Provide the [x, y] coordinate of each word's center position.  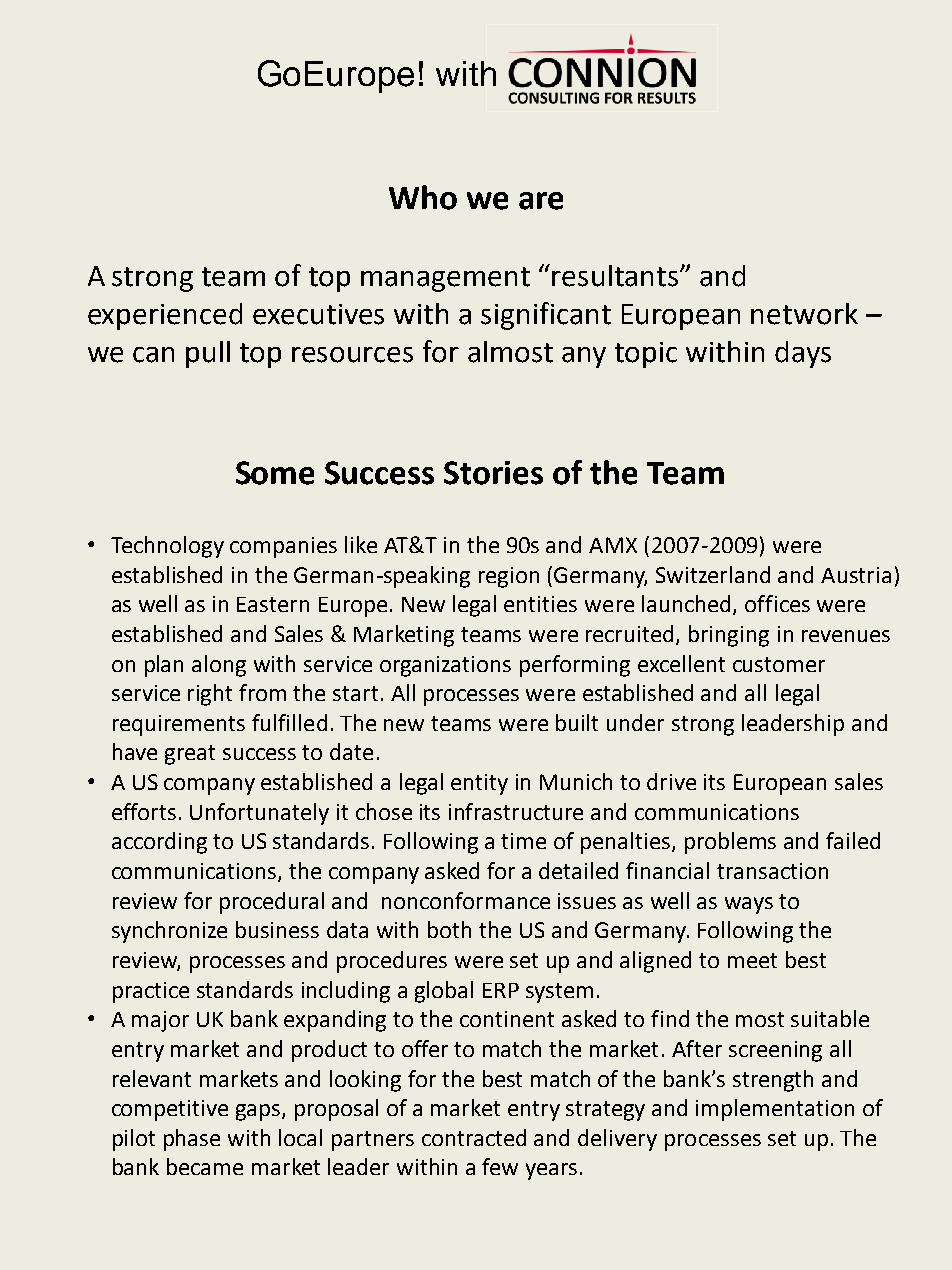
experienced [165, 316]
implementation [775, 1110]
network [804, 314]
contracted [474, 1137]
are [541, 201]
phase [192, 1140]
